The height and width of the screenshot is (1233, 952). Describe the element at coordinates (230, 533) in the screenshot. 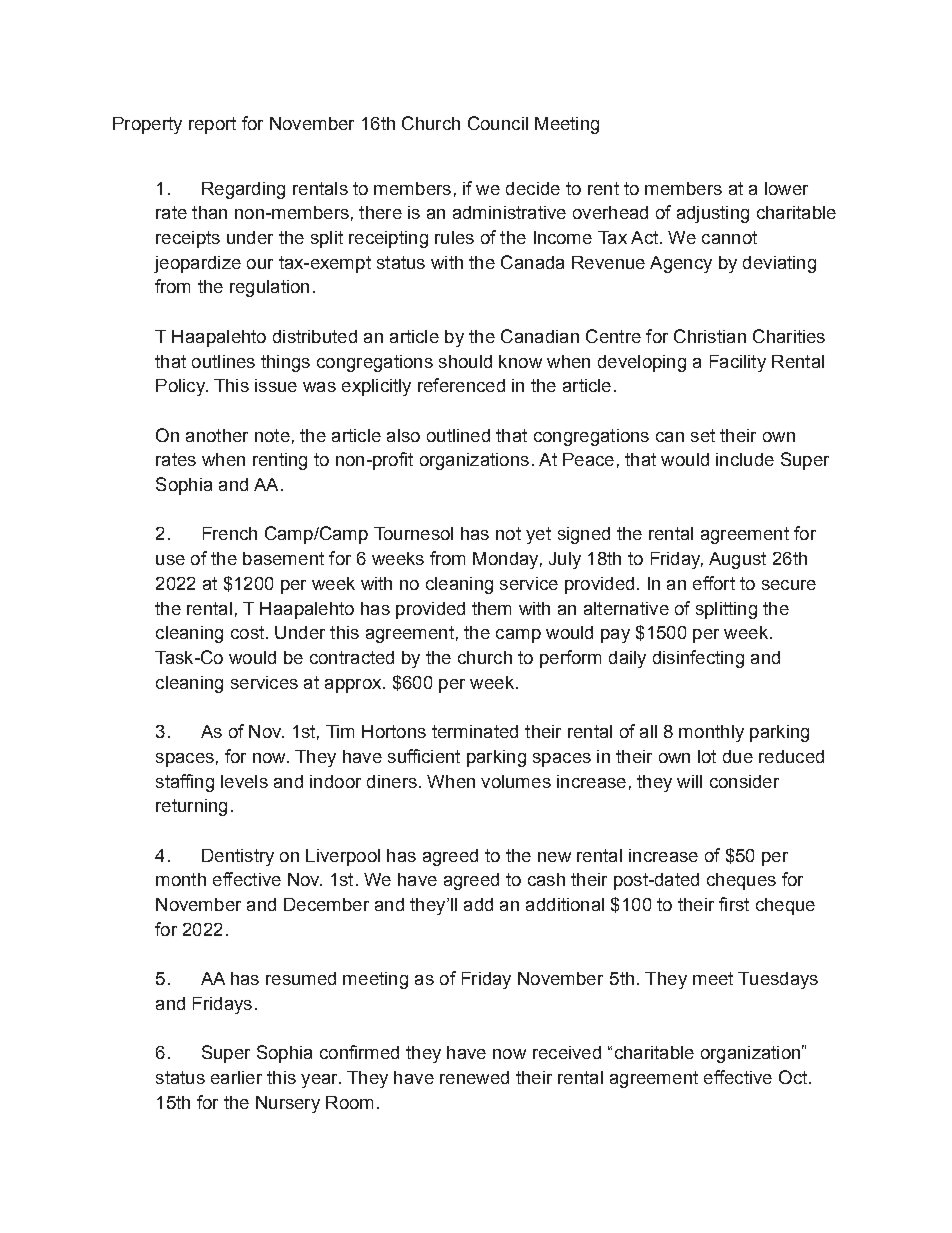

I see `French` at that location.
